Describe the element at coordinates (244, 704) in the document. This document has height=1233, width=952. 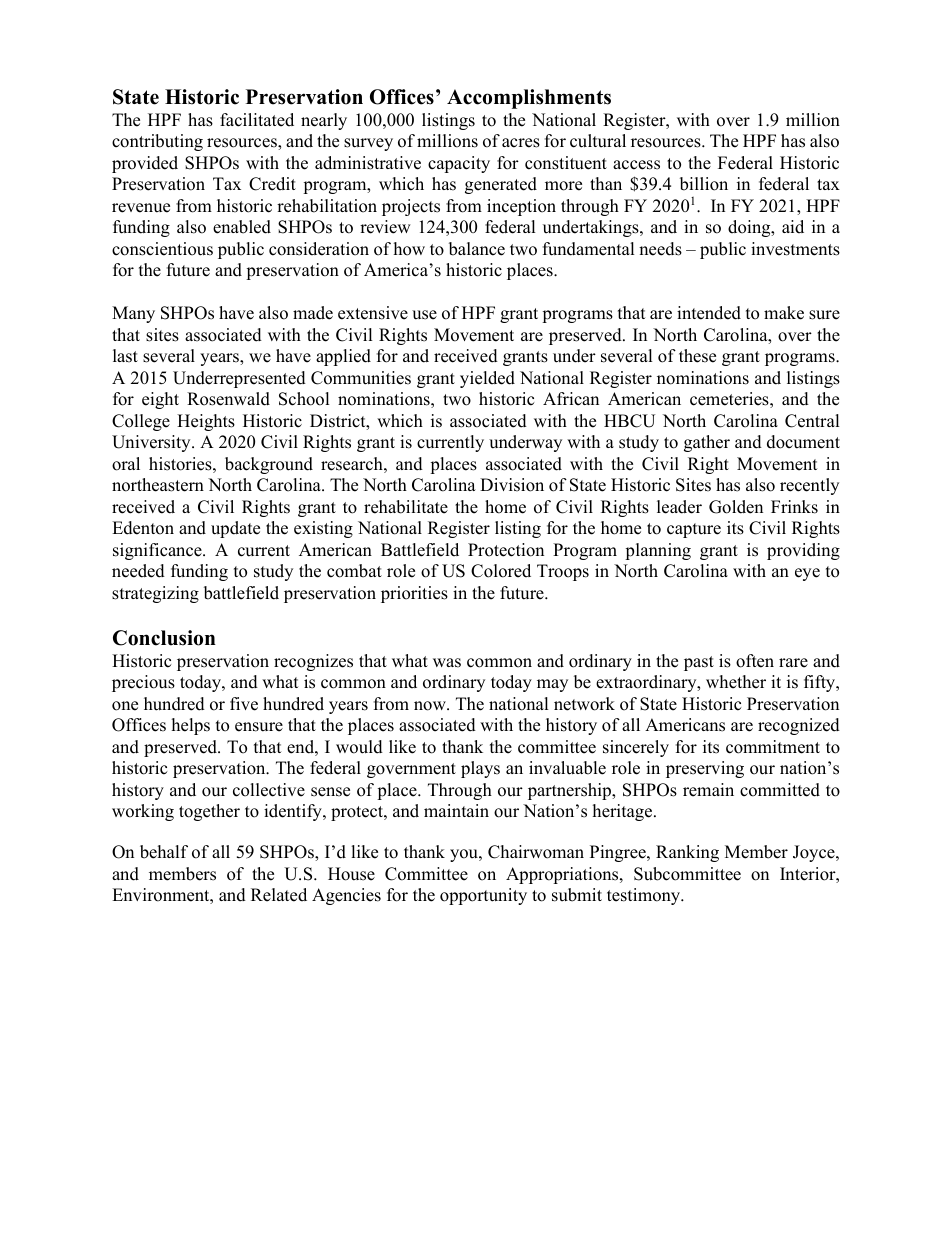
I see `five` at that location.
